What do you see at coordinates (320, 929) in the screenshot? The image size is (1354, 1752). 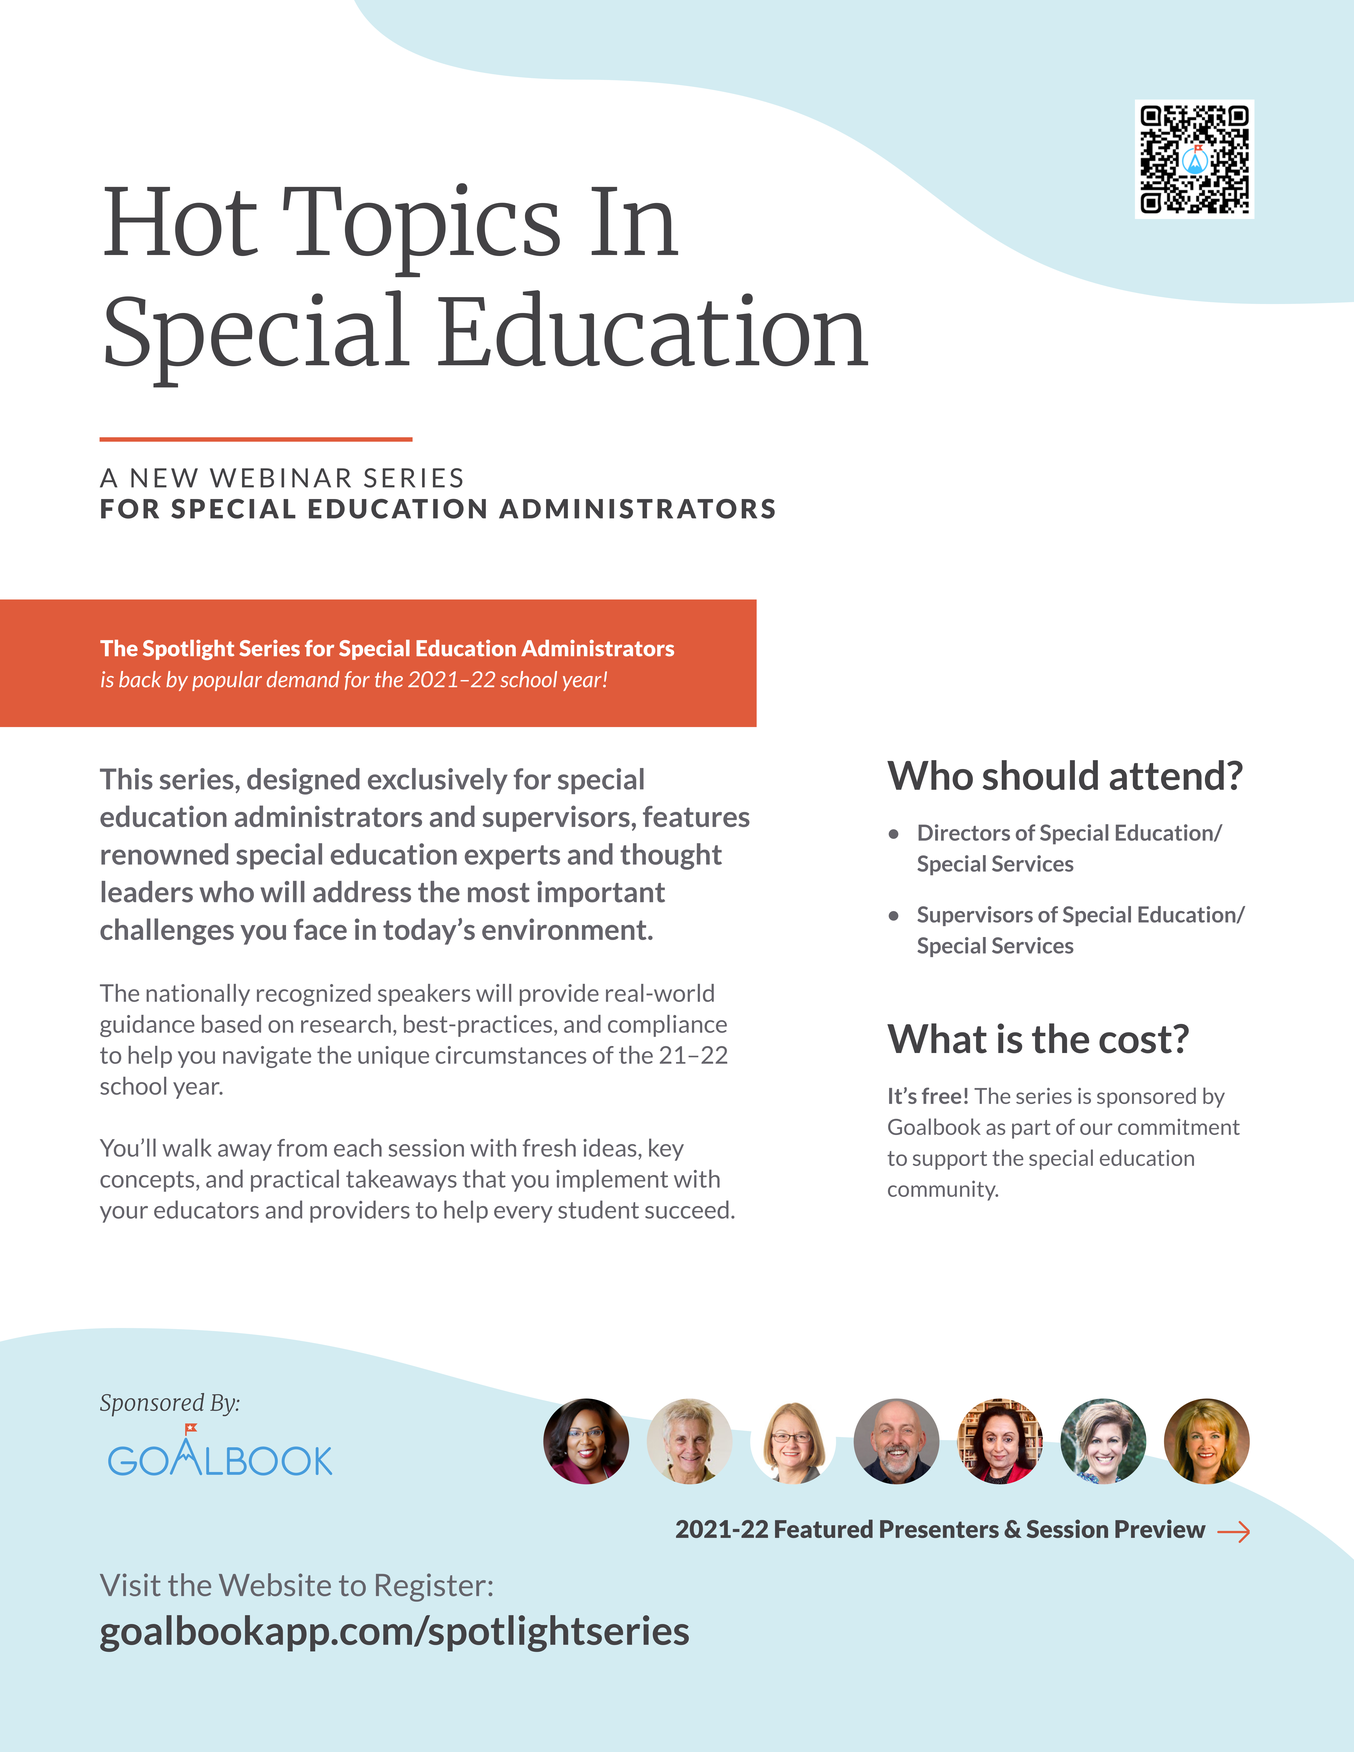 I see `face` at bounding box center [320, 929].
